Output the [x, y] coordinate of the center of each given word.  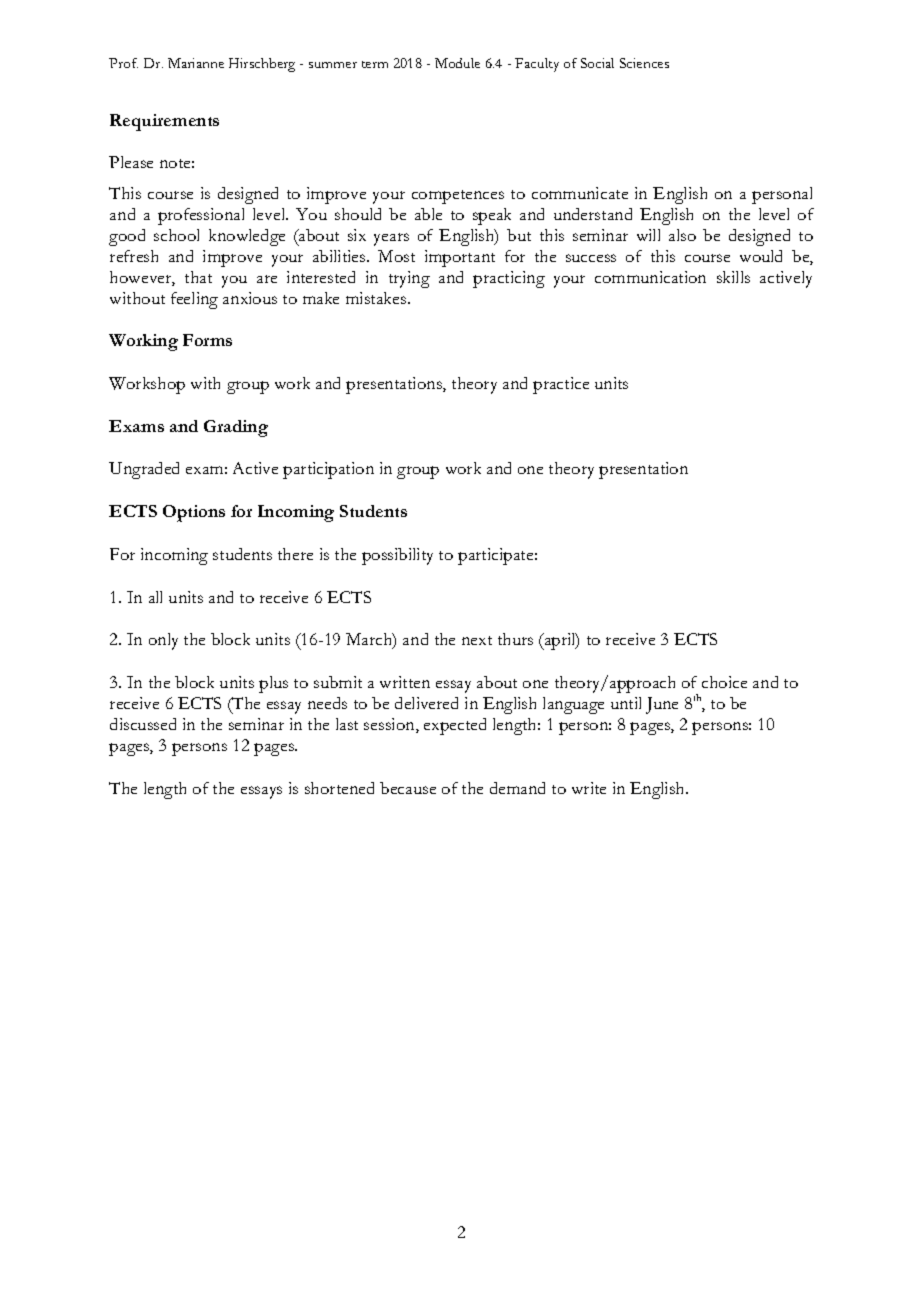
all [155, 597]
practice [561, 385]
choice [724, 682]
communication [650, 277]
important [460, 258]
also [682, 235]
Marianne [196, 63]
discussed [143, 724]
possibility [397, 556]
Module [457, 63]
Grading [236, 428]
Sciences [644, 63]
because [408, 788]
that [198, 277]
